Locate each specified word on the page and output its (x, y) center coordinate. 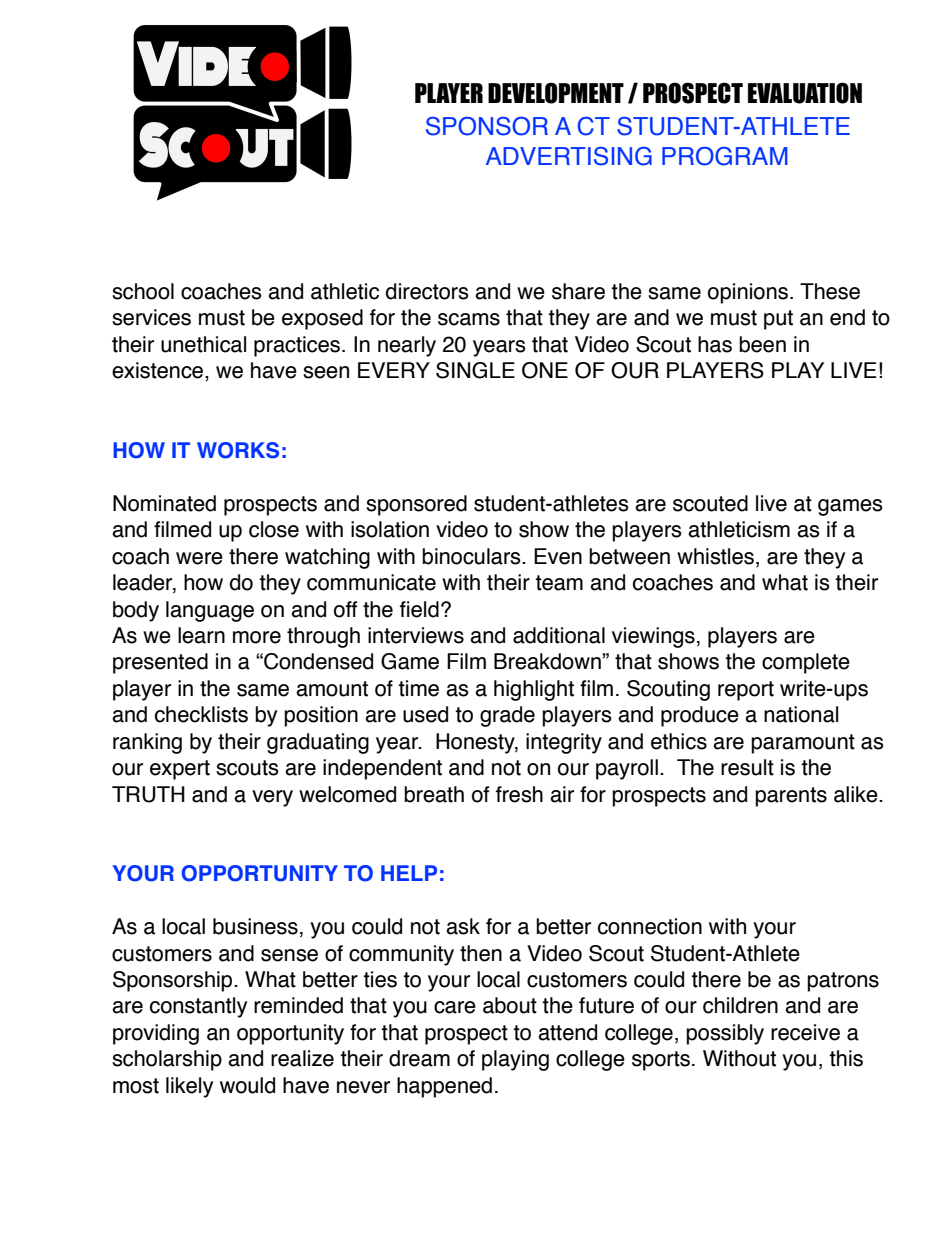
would (247, 1085)
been (762, 344)
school (143, 291)
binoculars (472, 556)
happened (444, 1087)
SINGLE (475, 370)
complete (806, 663)
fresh (519, 794)
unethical (203, 344)
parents (791, 797)
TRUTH (148, 794)
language (210, 611)
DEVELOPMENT (556, 93)
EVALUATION (805, 93)
